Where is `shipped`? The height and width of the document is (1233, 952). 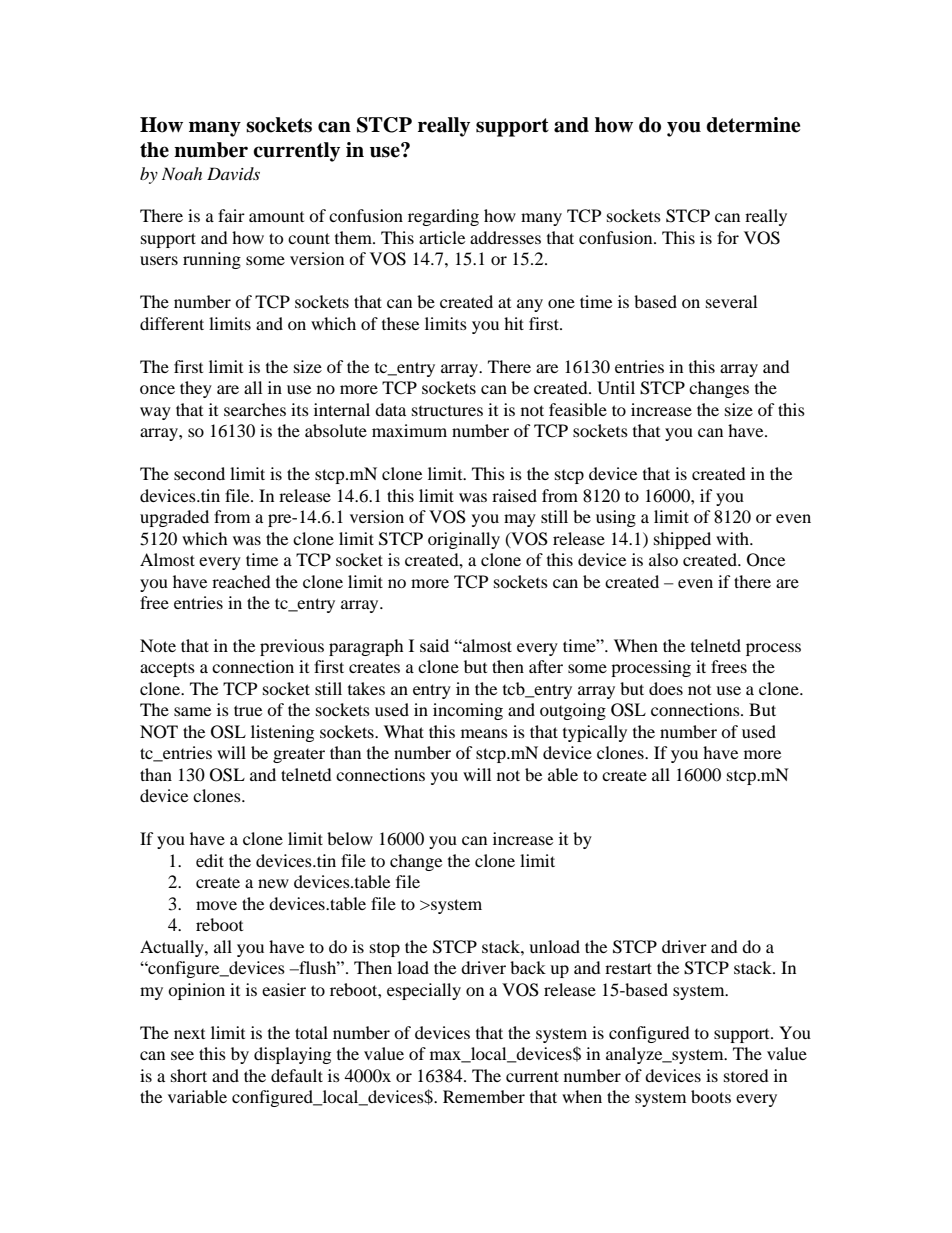
shipped is located at coordinates (682, 540).
